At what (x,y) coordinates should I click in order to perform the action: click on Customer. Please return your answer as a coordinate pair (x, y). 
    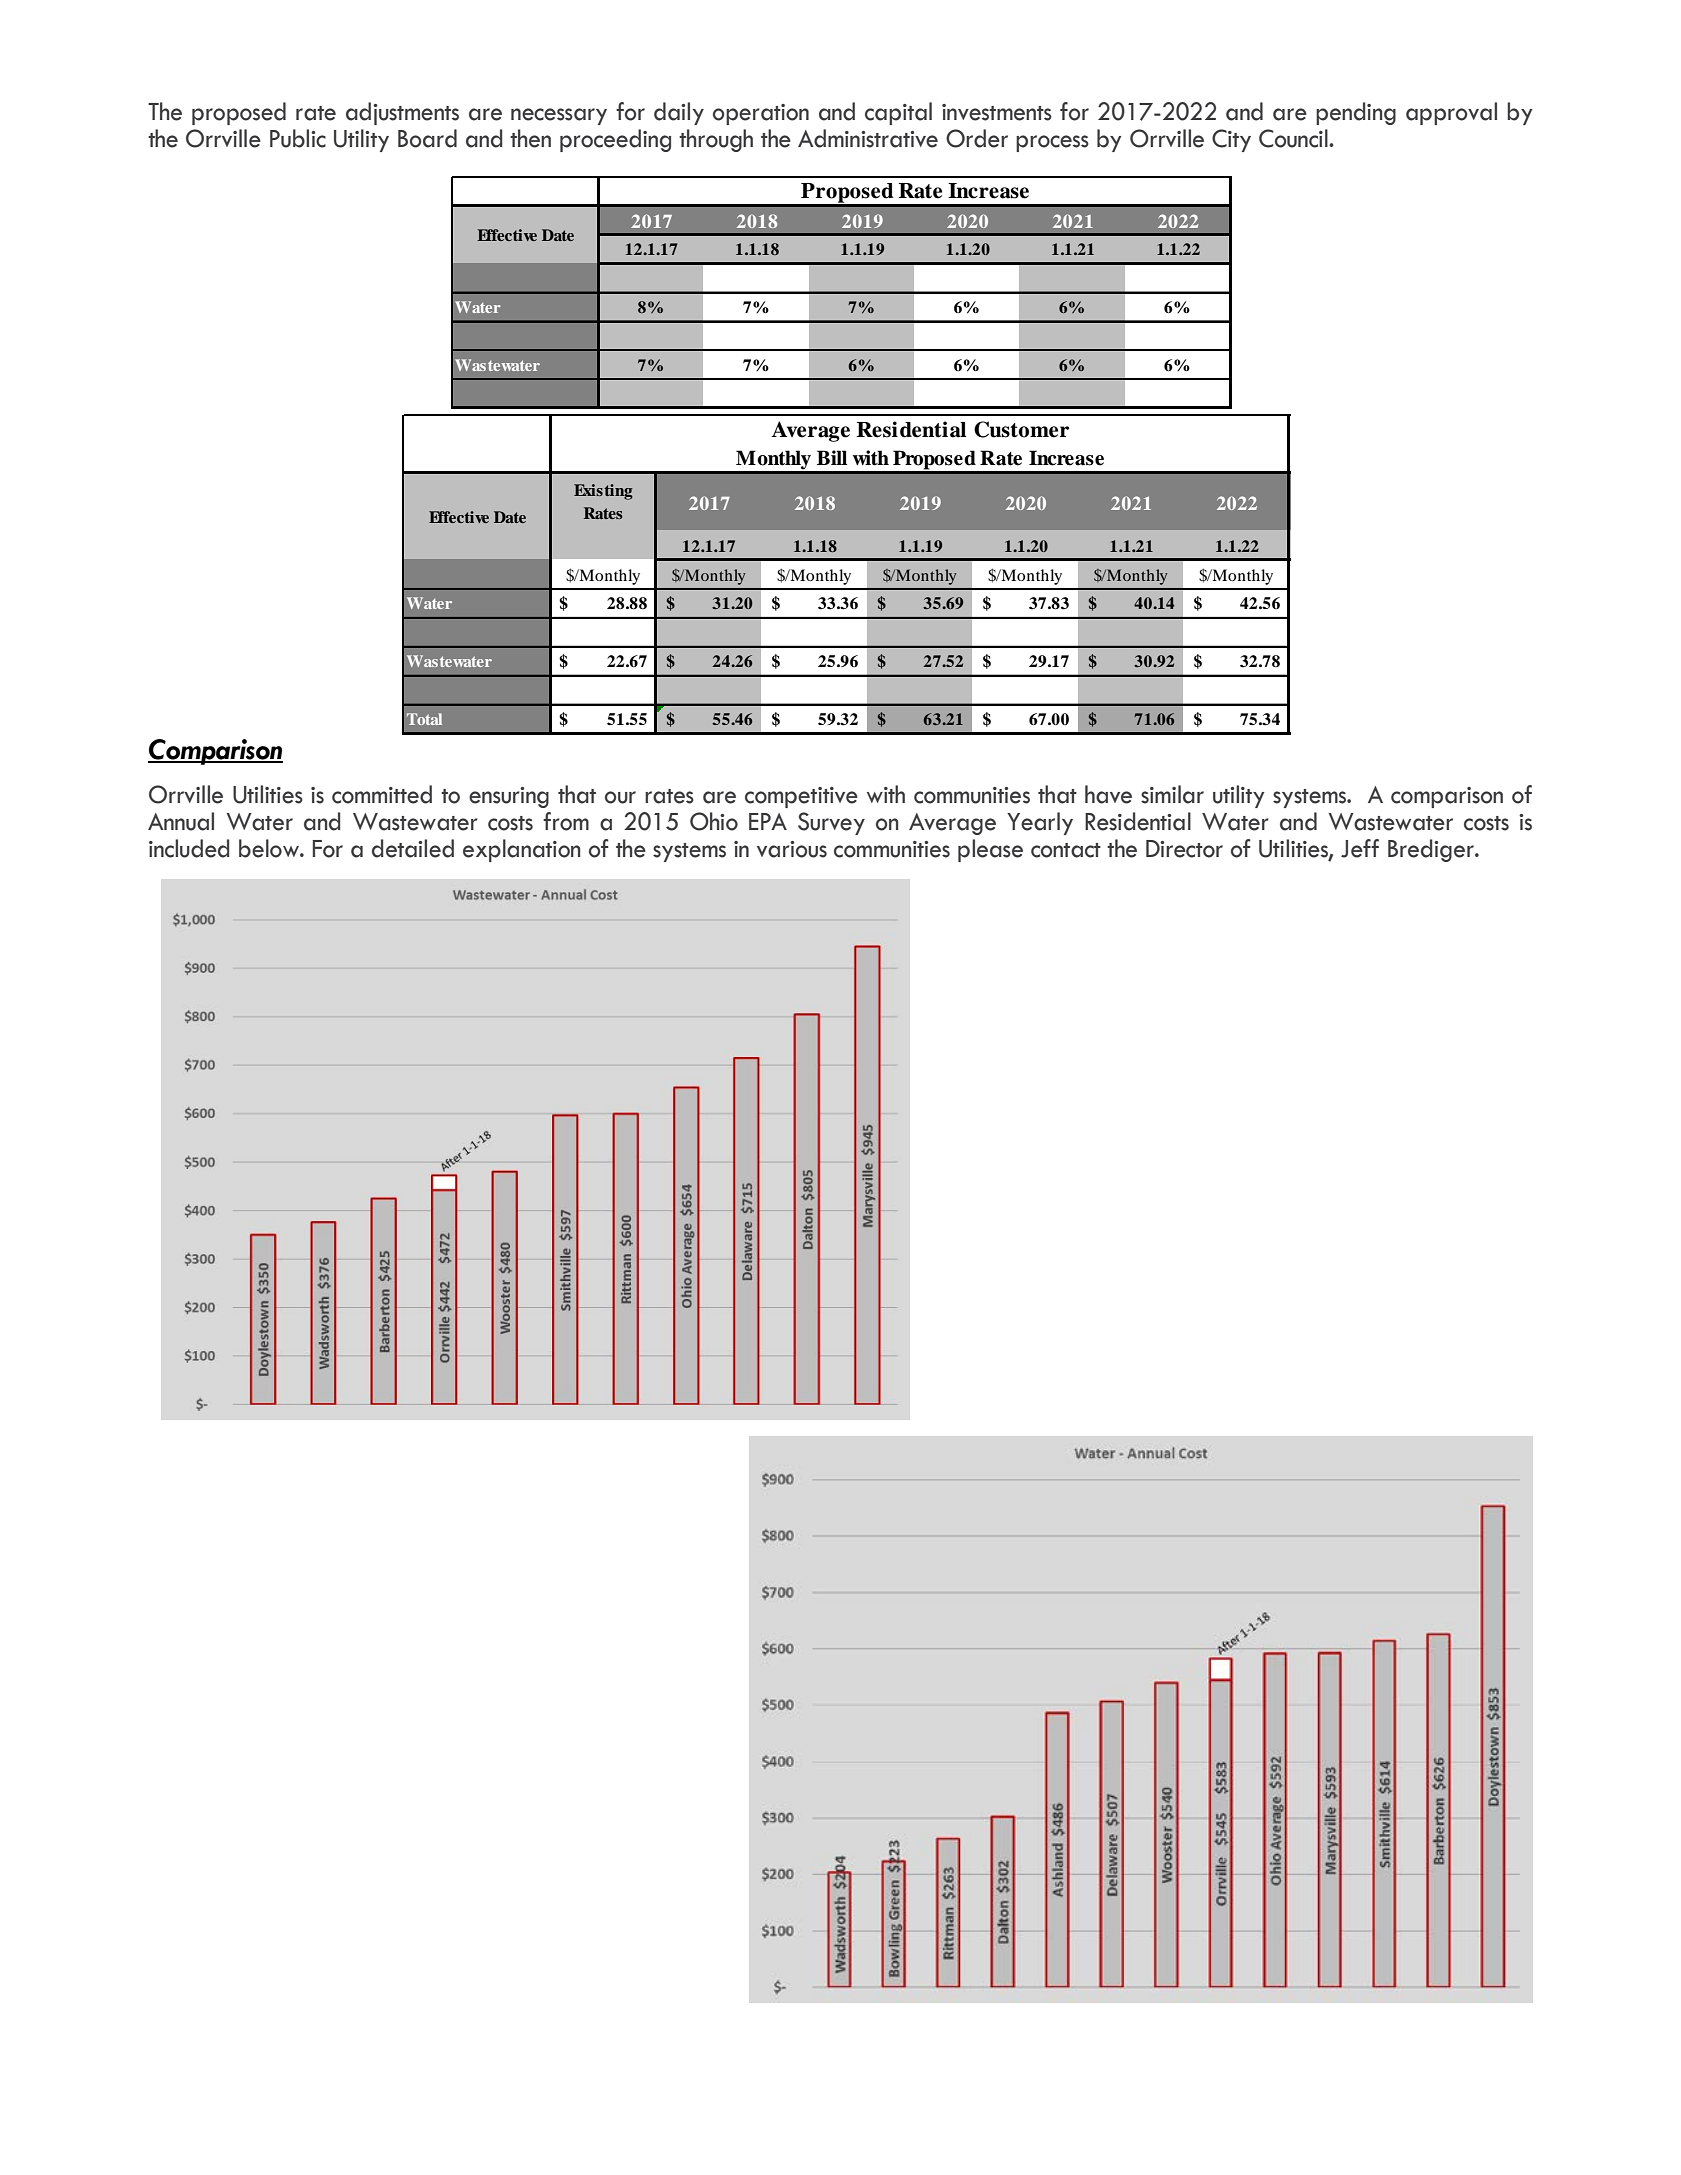
    Looking at the image, I should click on (1021, 429).
